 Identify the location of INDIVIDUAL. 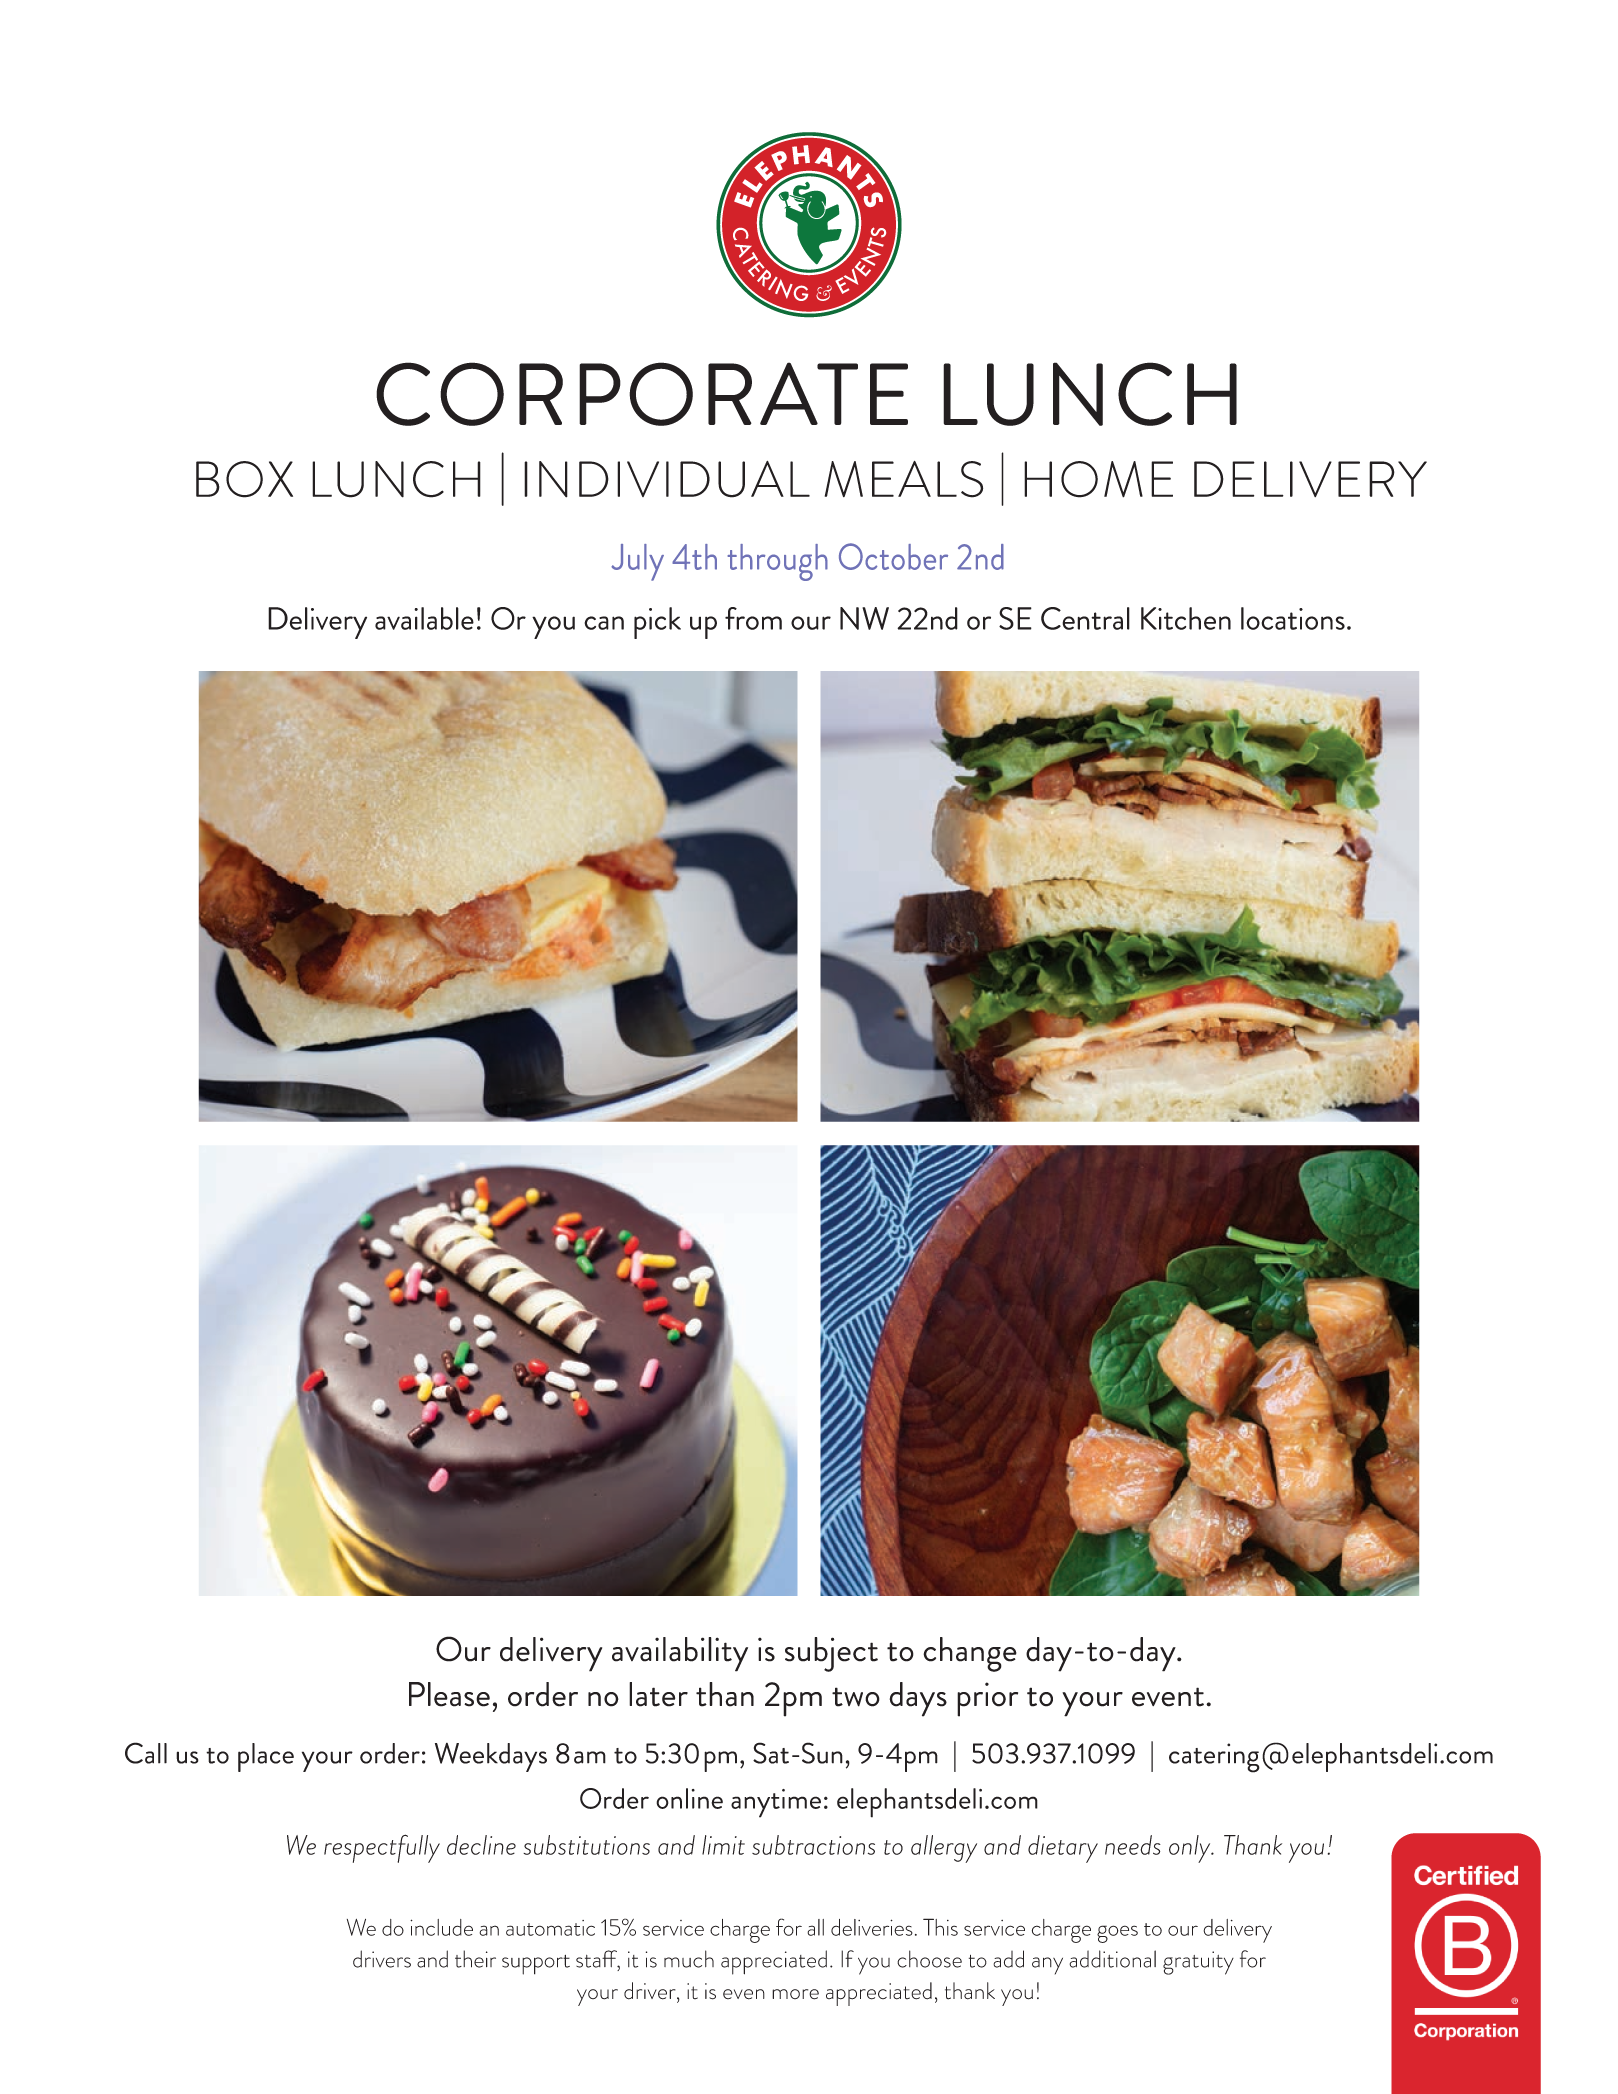
(667, 479).
